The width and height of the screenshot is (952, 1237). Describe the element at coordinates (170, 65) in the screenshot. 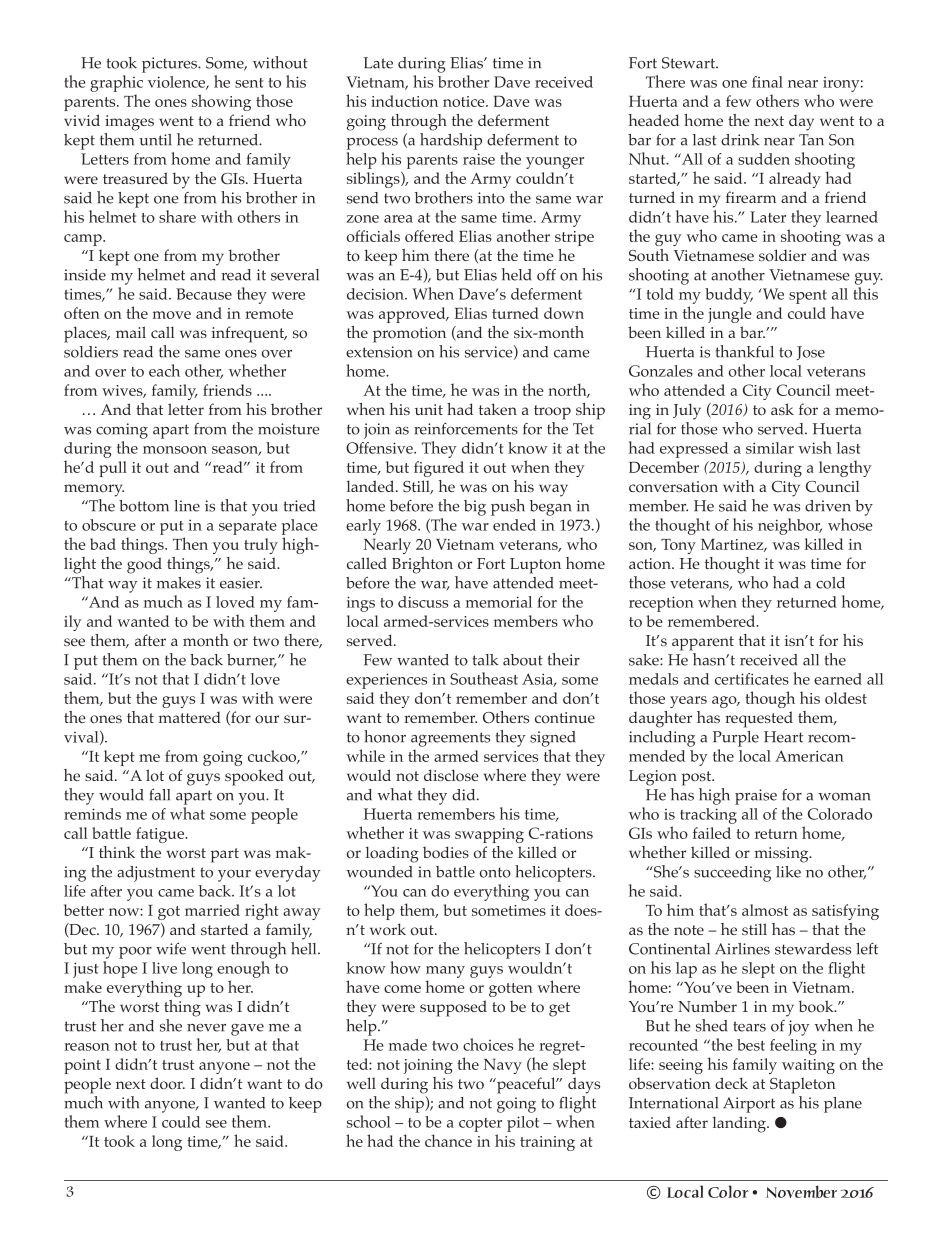

I see `pictures` at that location.
